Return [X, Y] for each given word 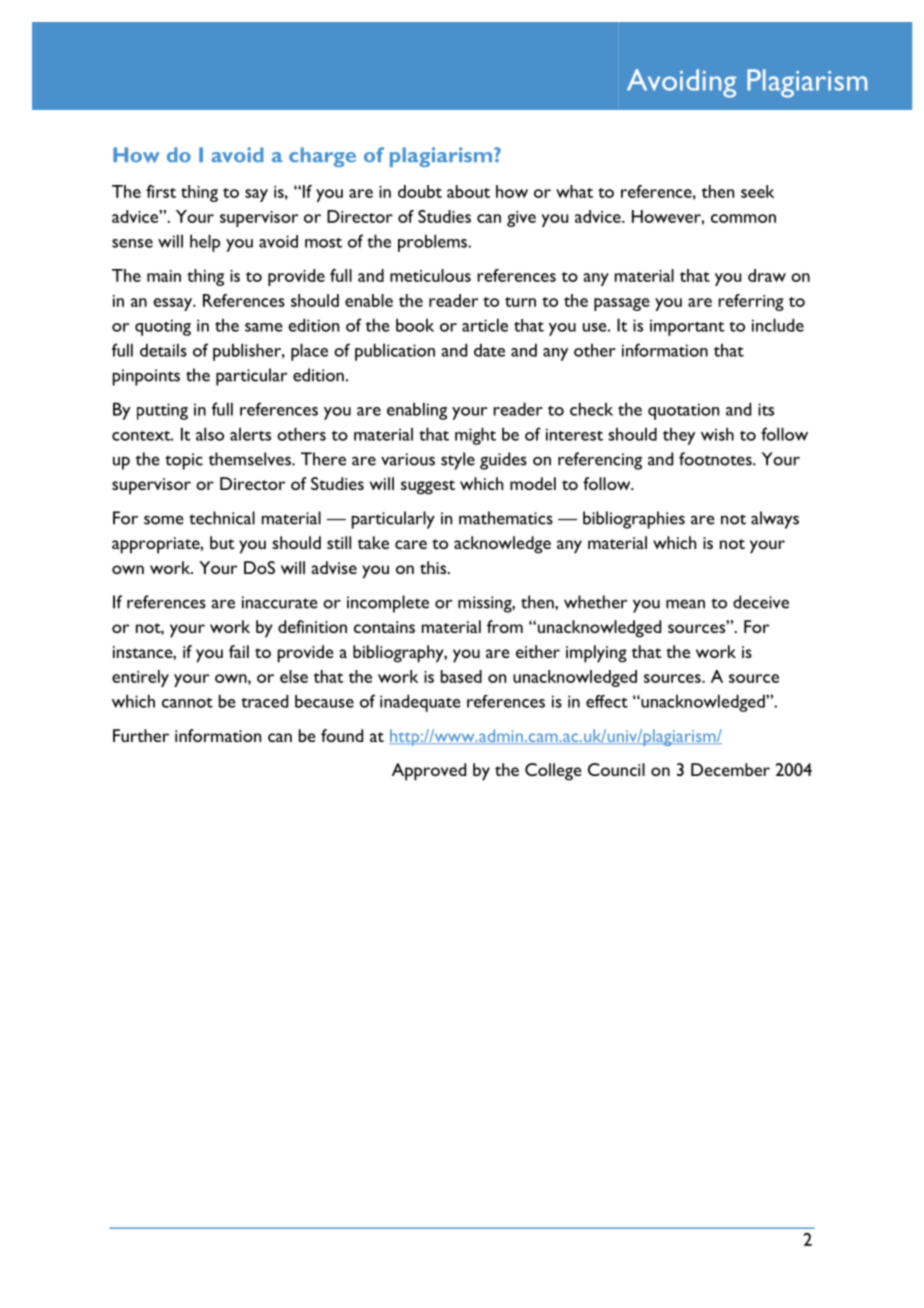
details [163, 350]
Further [141, 735]
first [161, 191]
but [222, 542]
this [434, 567]
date [489, 350]
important [687, 327]
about [468, 191]
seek [757, 191]
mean [685, 604]
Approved [429, 772]
